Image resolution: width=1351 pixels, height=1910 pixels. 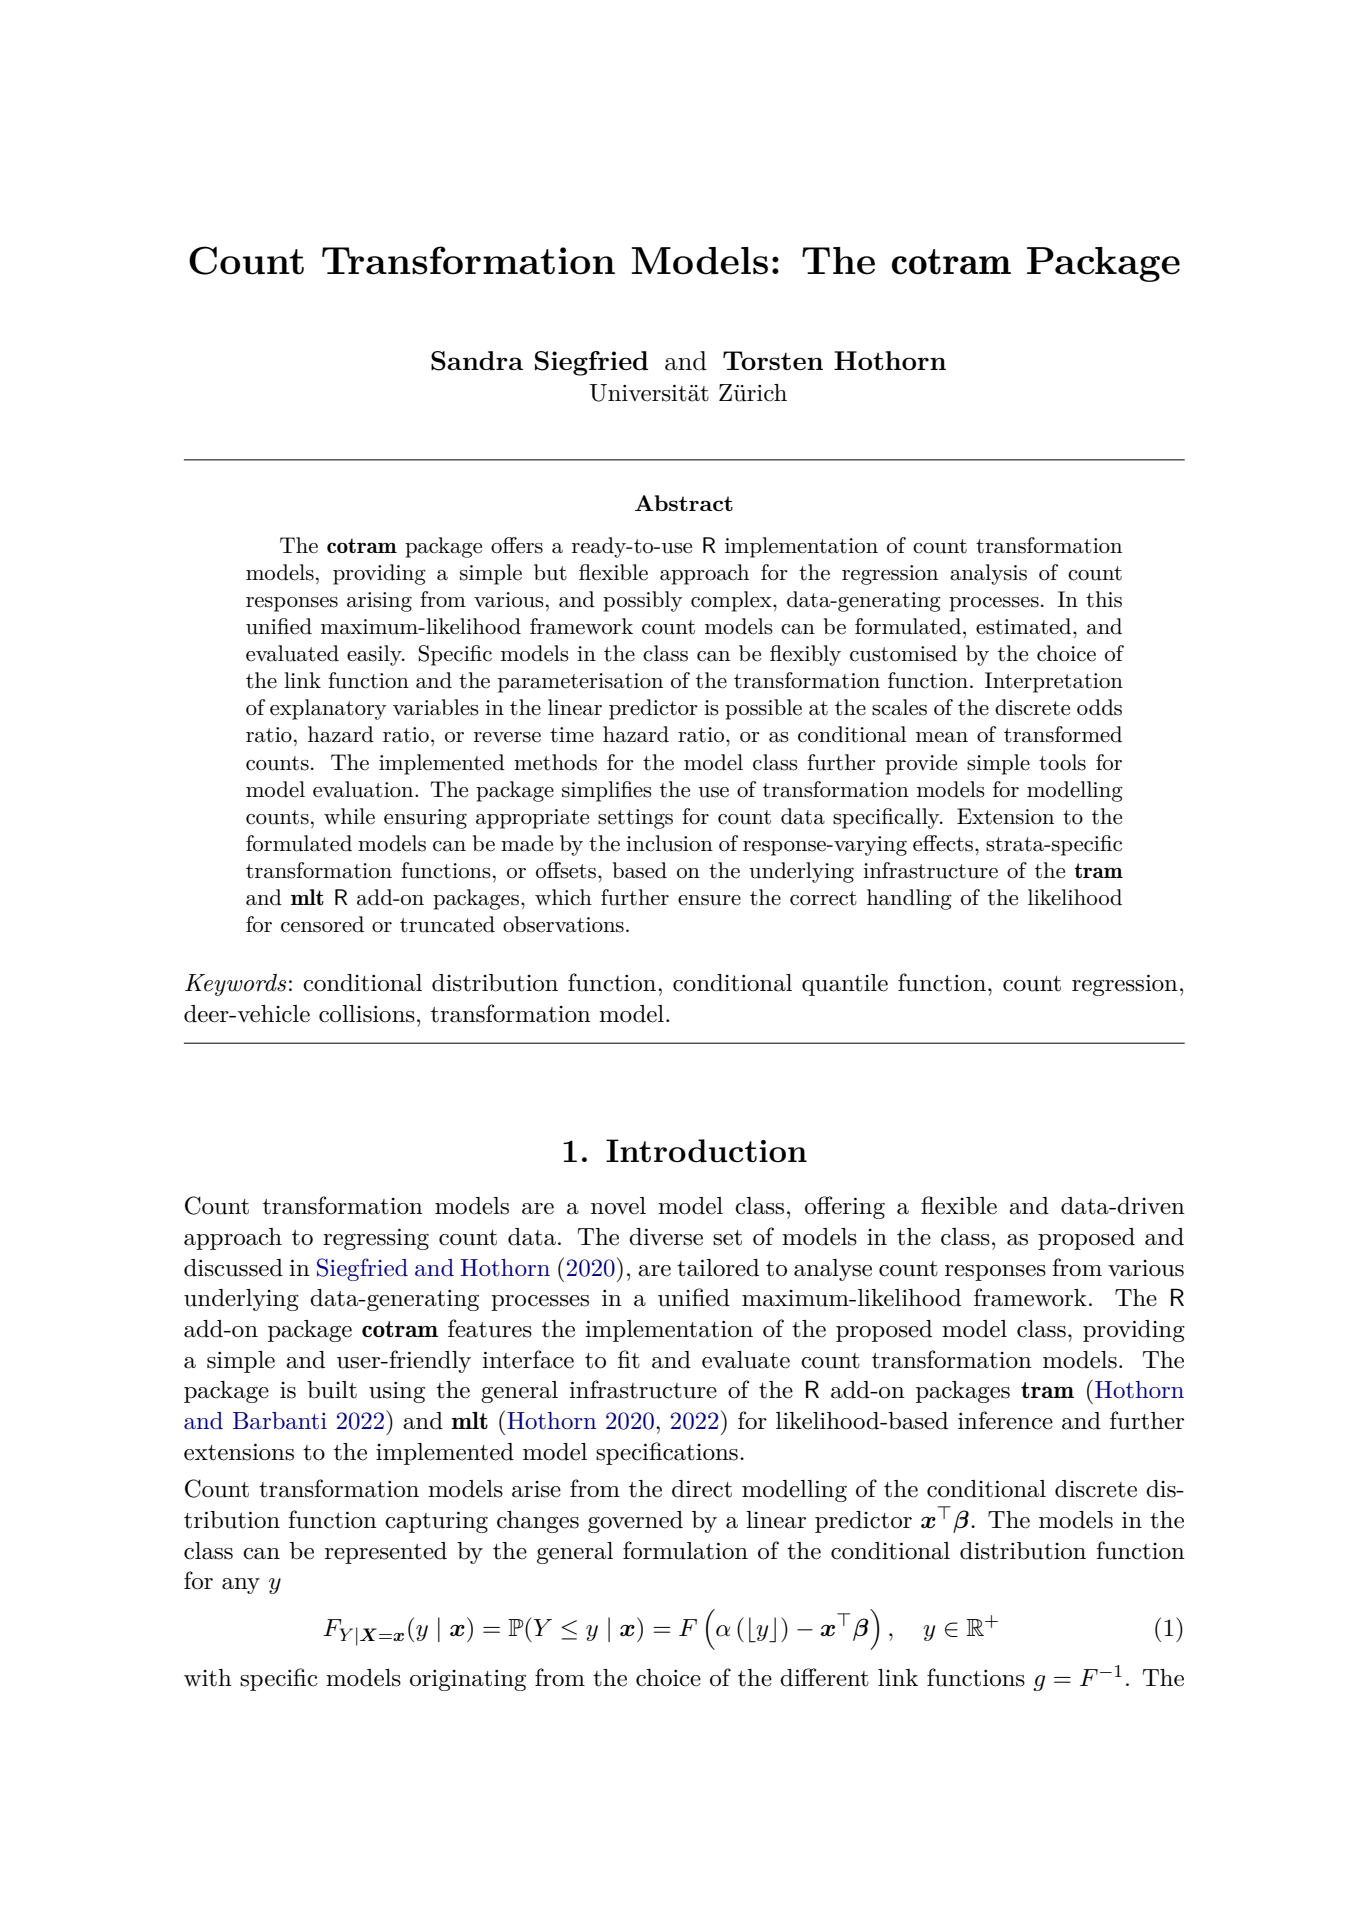 I want to click on Sandra, so click(x=477, y=361).
